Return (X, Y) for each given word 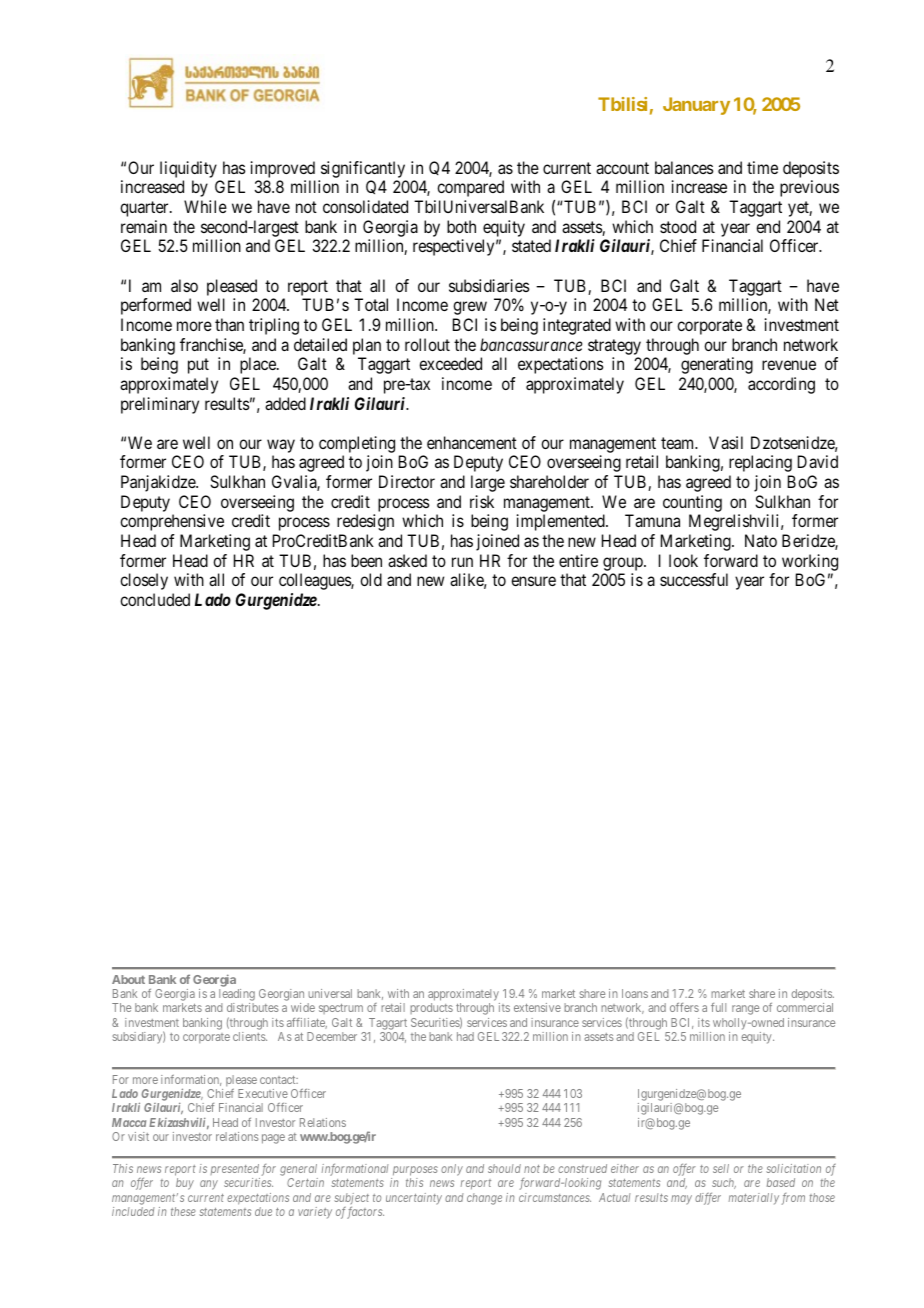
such (724, 1183)
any (209, 1185)
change (484, 1199)
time (762, 167)
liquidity (188, 169)
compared (470, 188)
